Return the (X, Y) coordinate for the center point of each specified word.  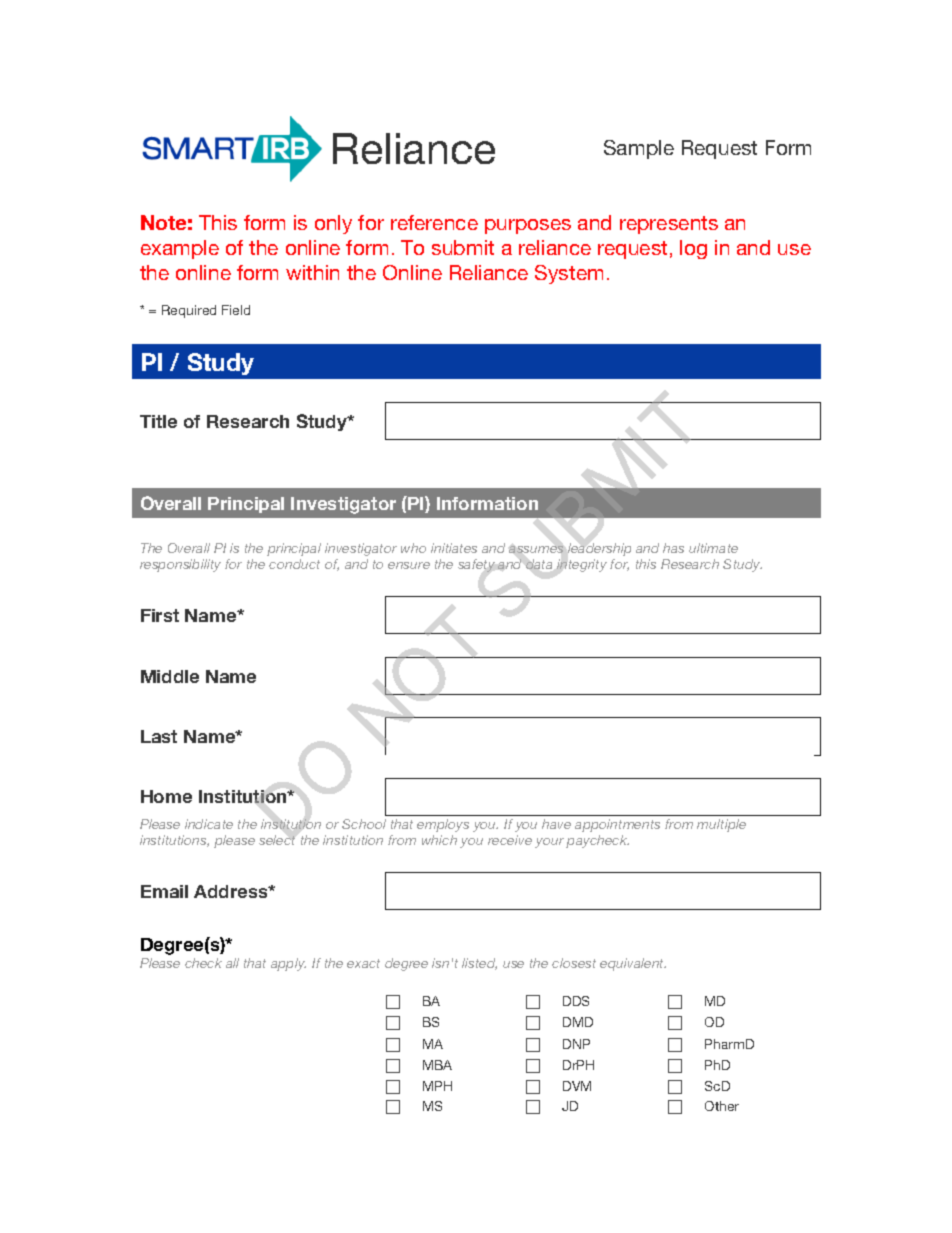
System (569, 274)
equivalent (633, 964)
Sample (639, 149)
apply (288, 964)
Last (159, 736)
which (439, 840)
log (693, 249)
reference (434, 222)
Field (236, 310)
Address (232, 891)
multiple (721, 825)
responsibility (180, 565)
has (673, 548)
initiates (454, 548)
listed (479, 964)
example (180, 249)
